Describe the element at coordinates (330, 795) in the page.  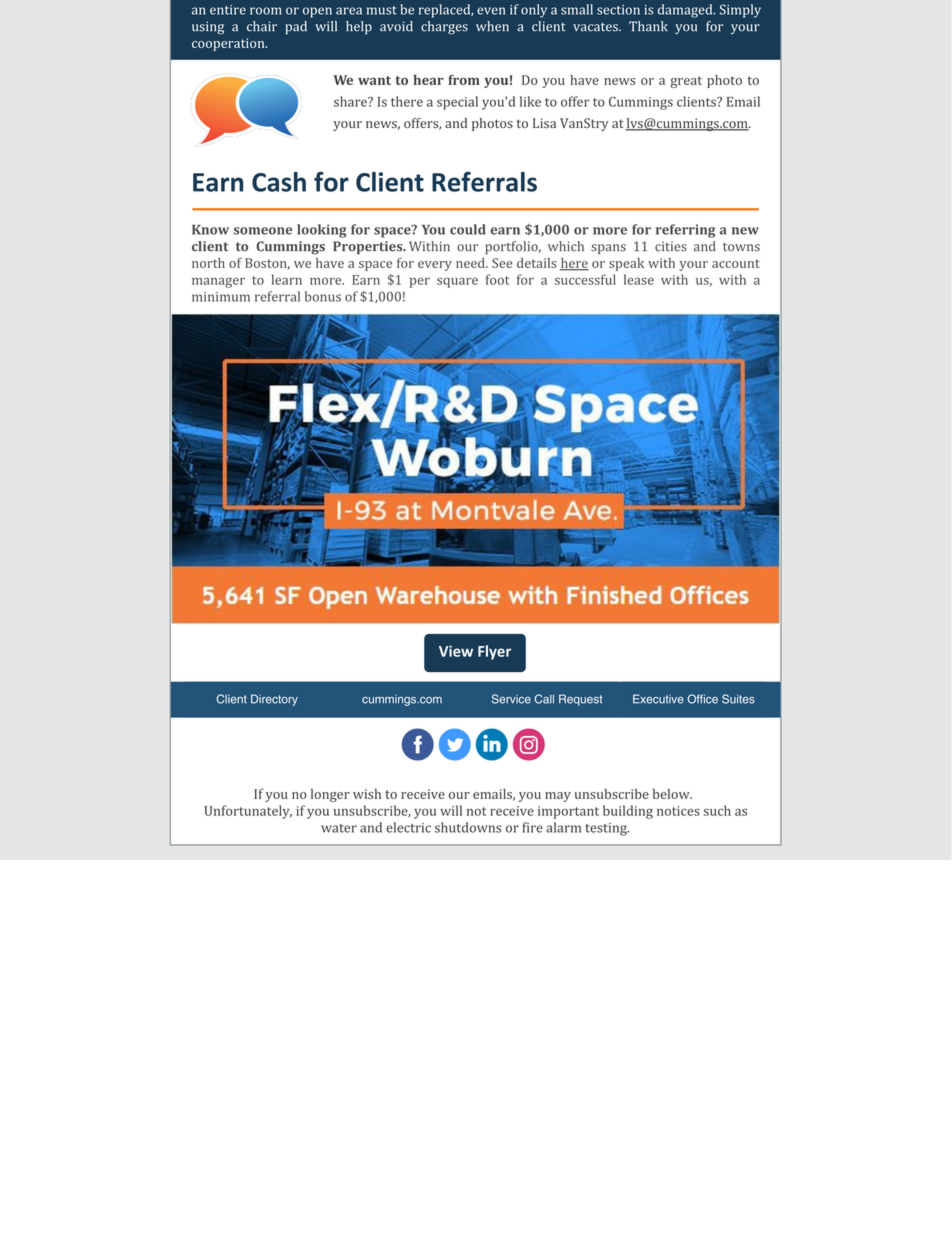
I see `longer` at that location.
